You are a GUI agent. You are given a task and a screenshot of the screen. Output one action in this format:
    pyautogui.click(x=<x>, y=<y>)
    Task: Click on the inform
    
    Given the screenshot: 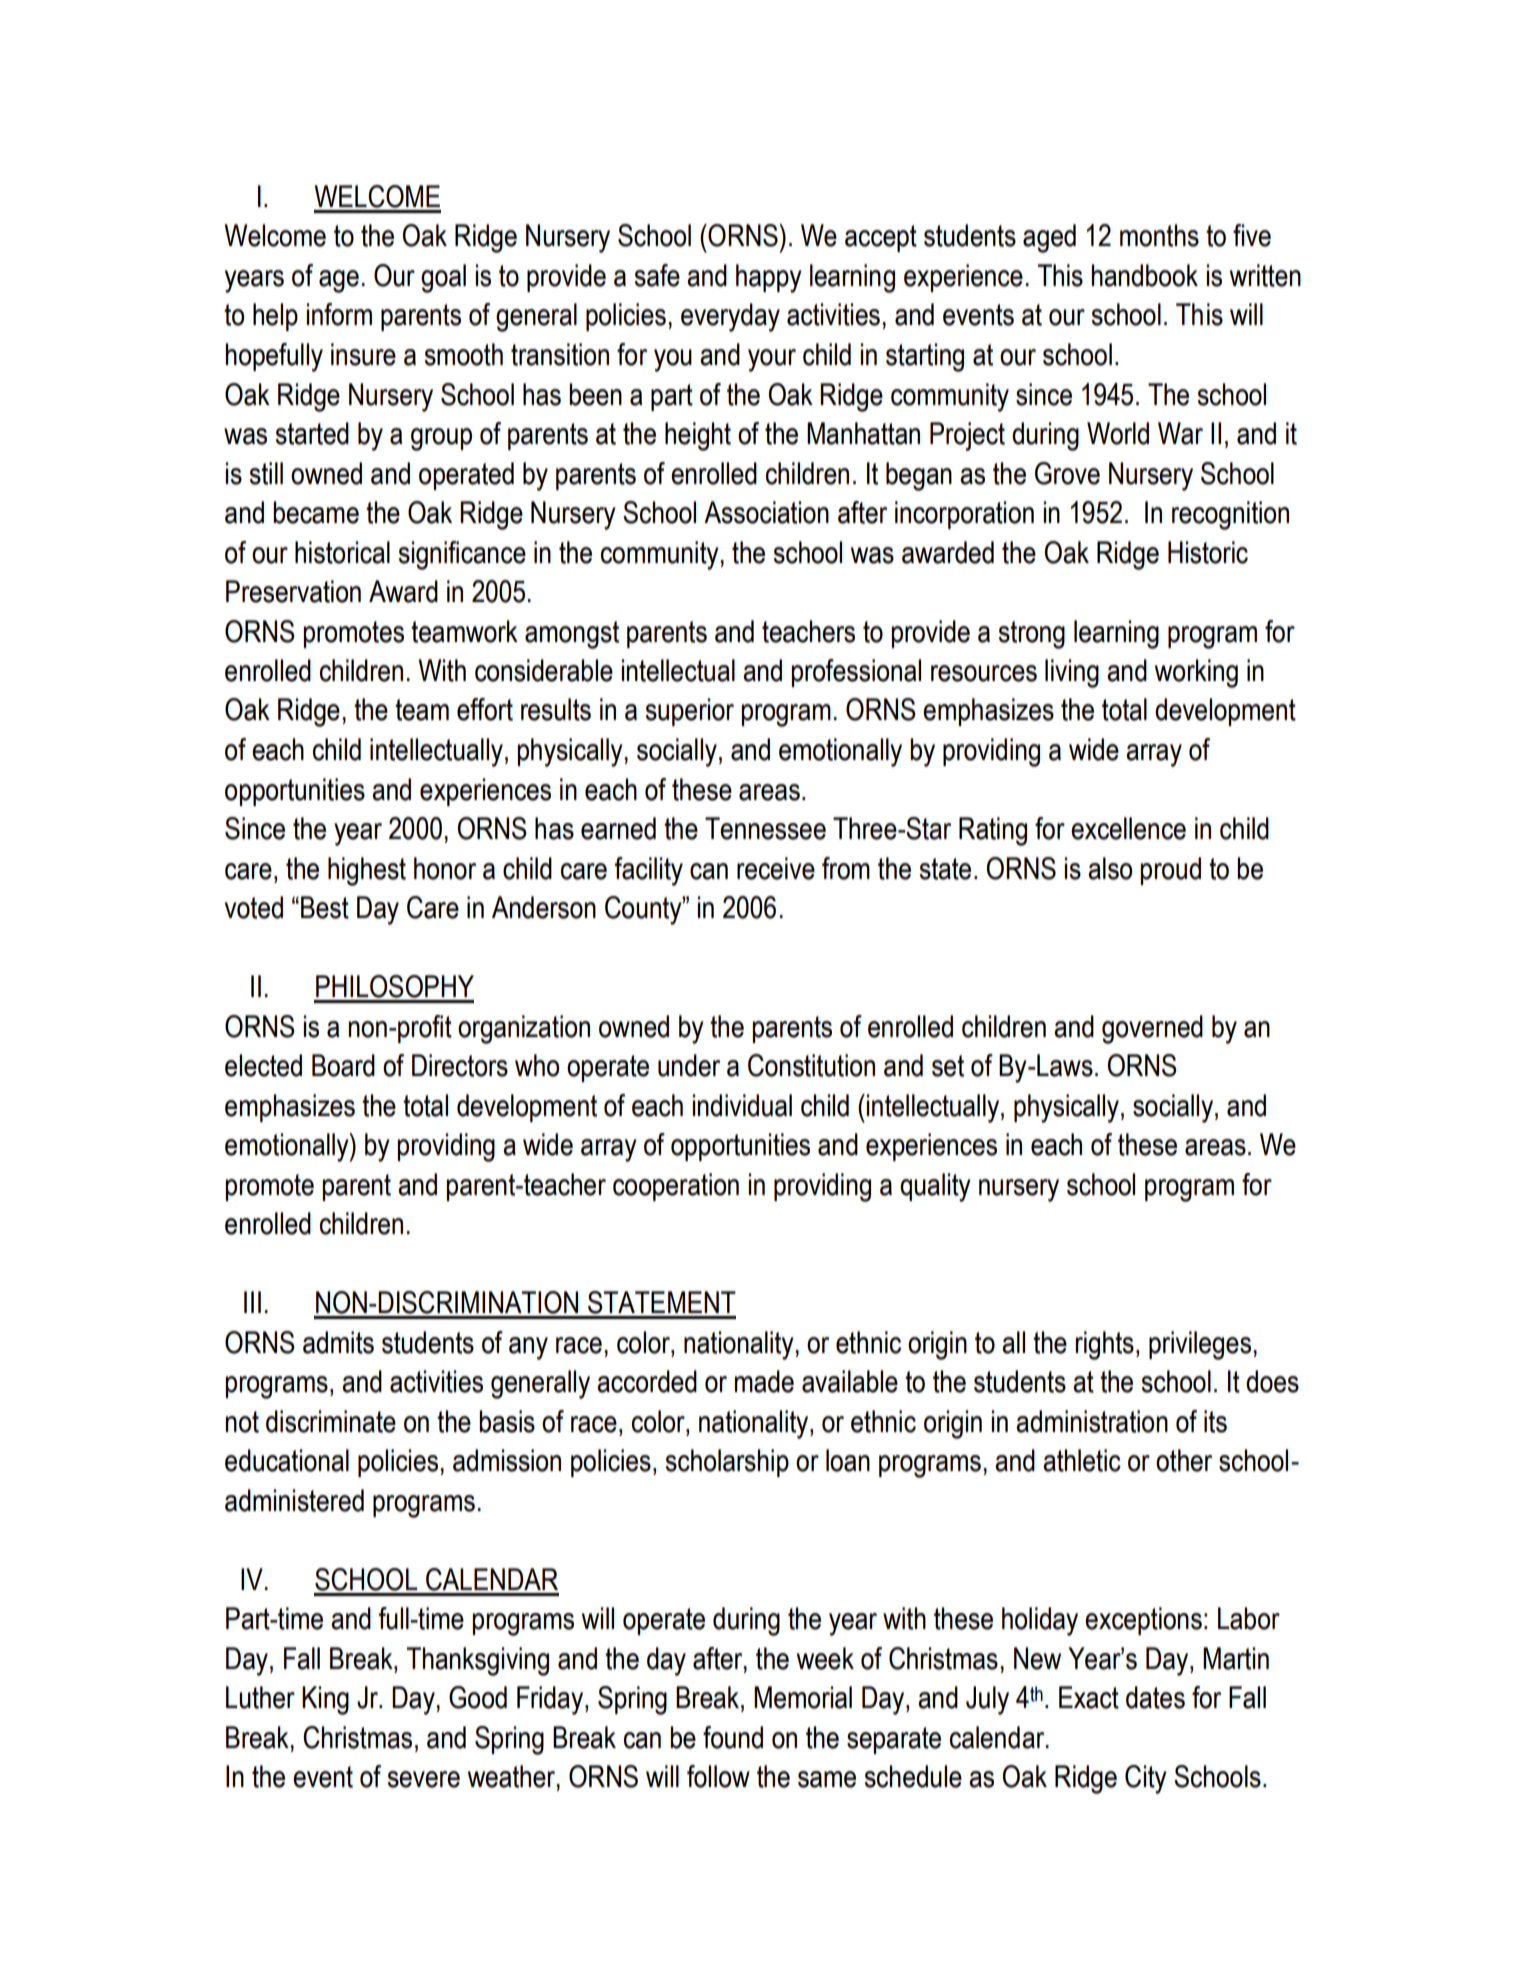 What is the action you would take?
    pyautogui.click(x=339, y=314)
